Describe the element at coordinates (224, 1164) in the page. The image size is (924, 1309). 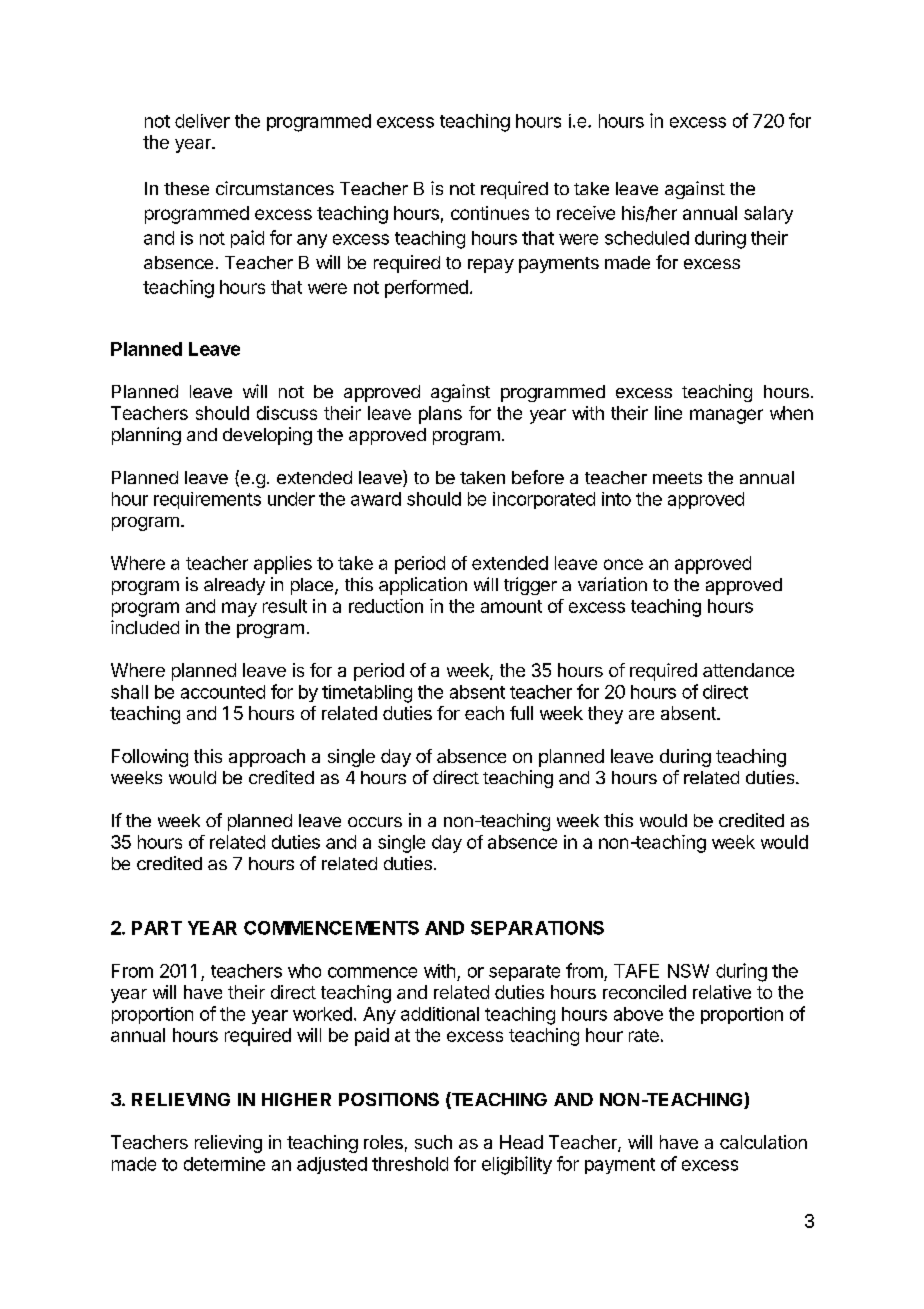
I see `determine` at that location.
